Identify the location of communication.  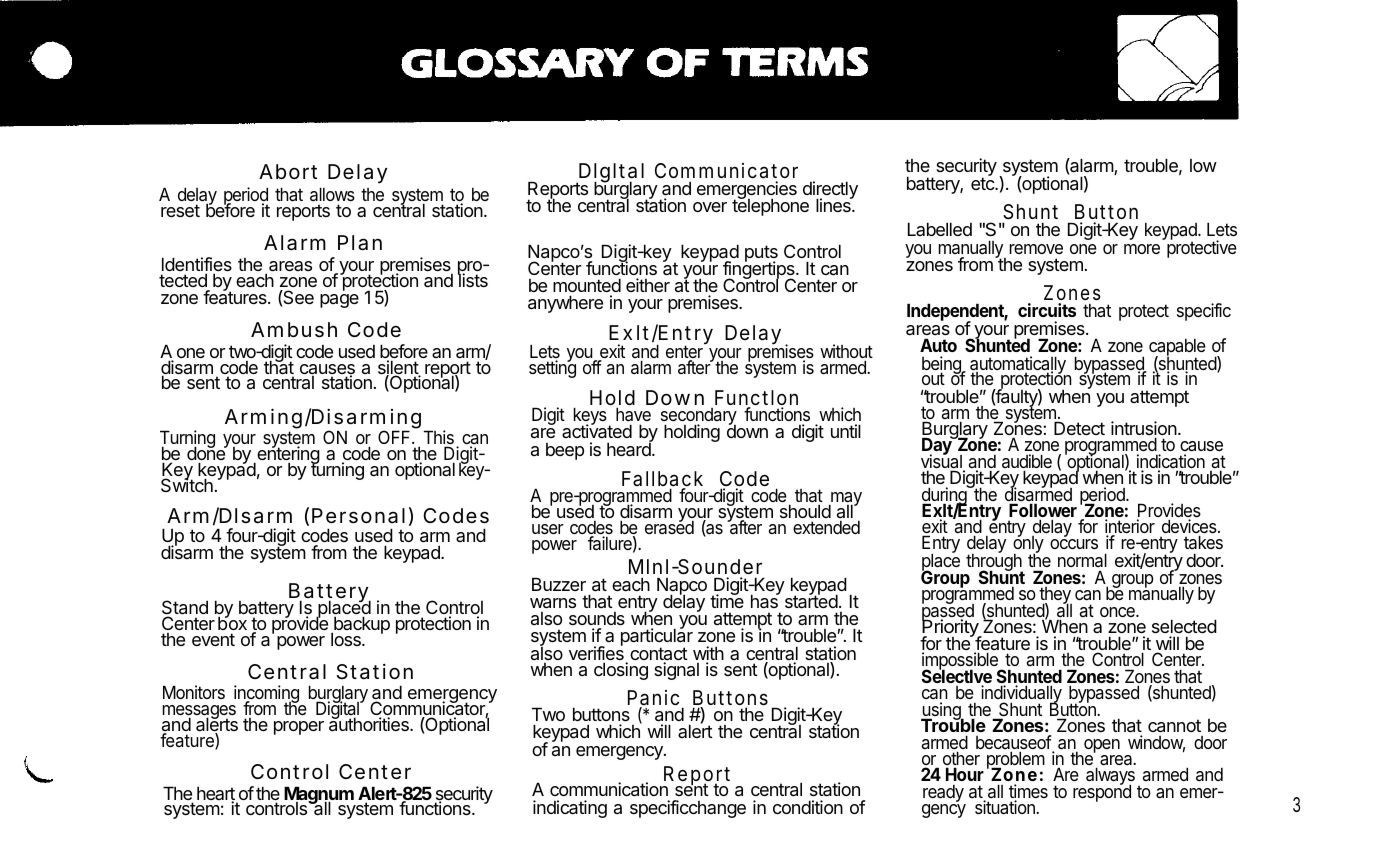
(609, 789).
